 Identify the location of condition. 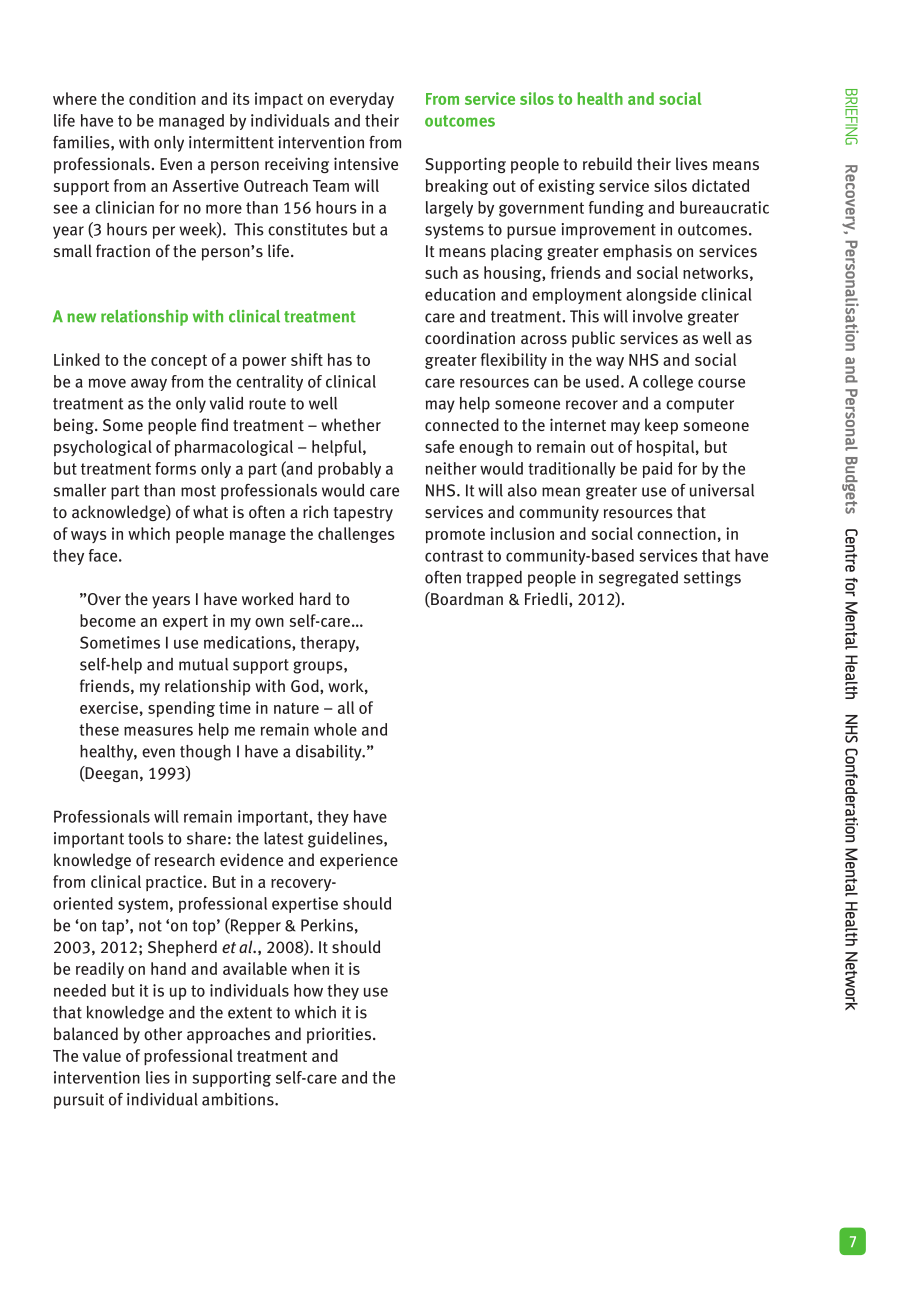
(162, 98).
